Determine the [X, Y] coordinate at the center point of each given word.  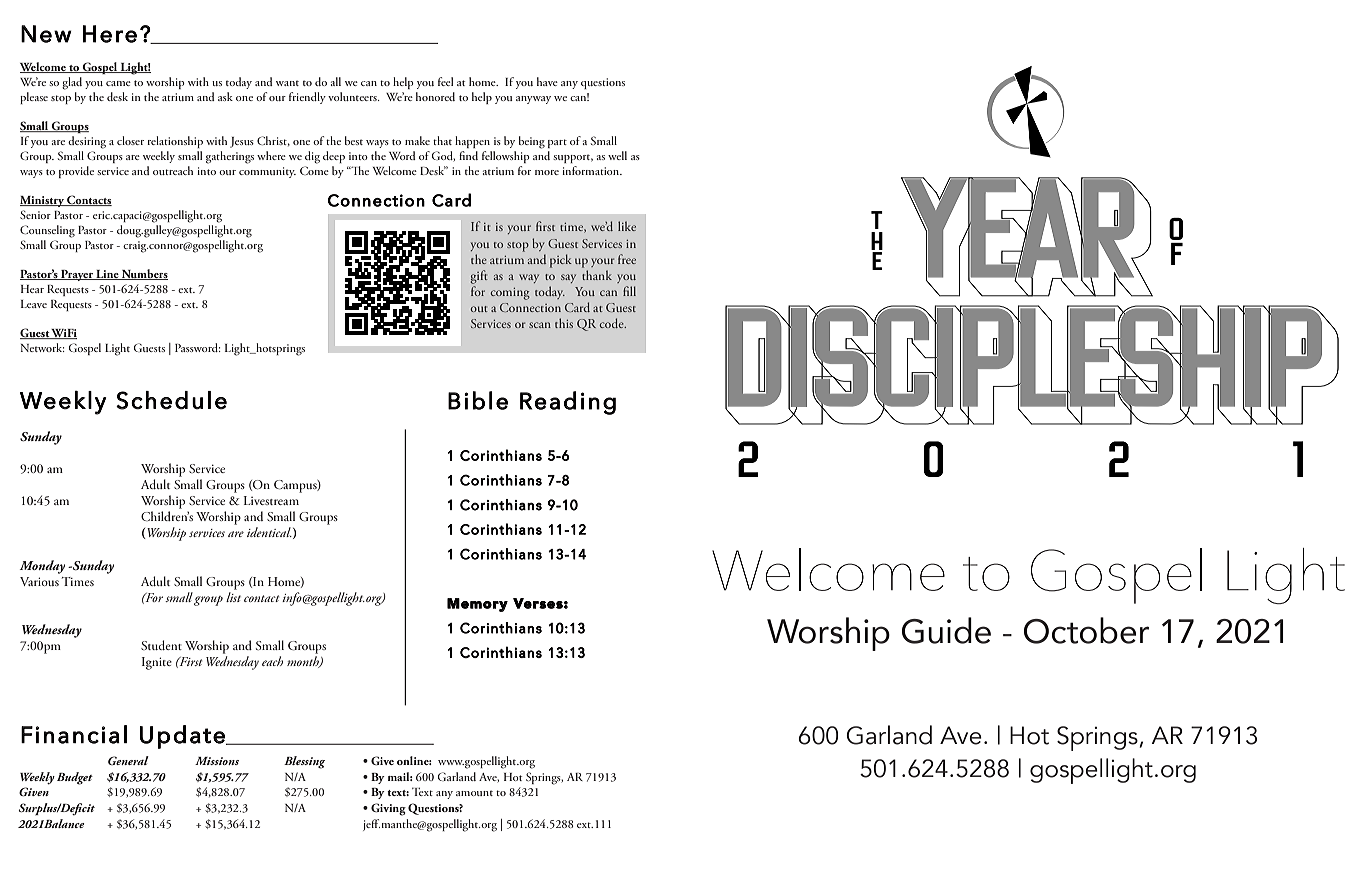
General [128, 760]
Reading [568, 403]
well [617, 155]
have [547, 81]
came [118, 83]
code [613, 323]
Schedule [171, 400]
